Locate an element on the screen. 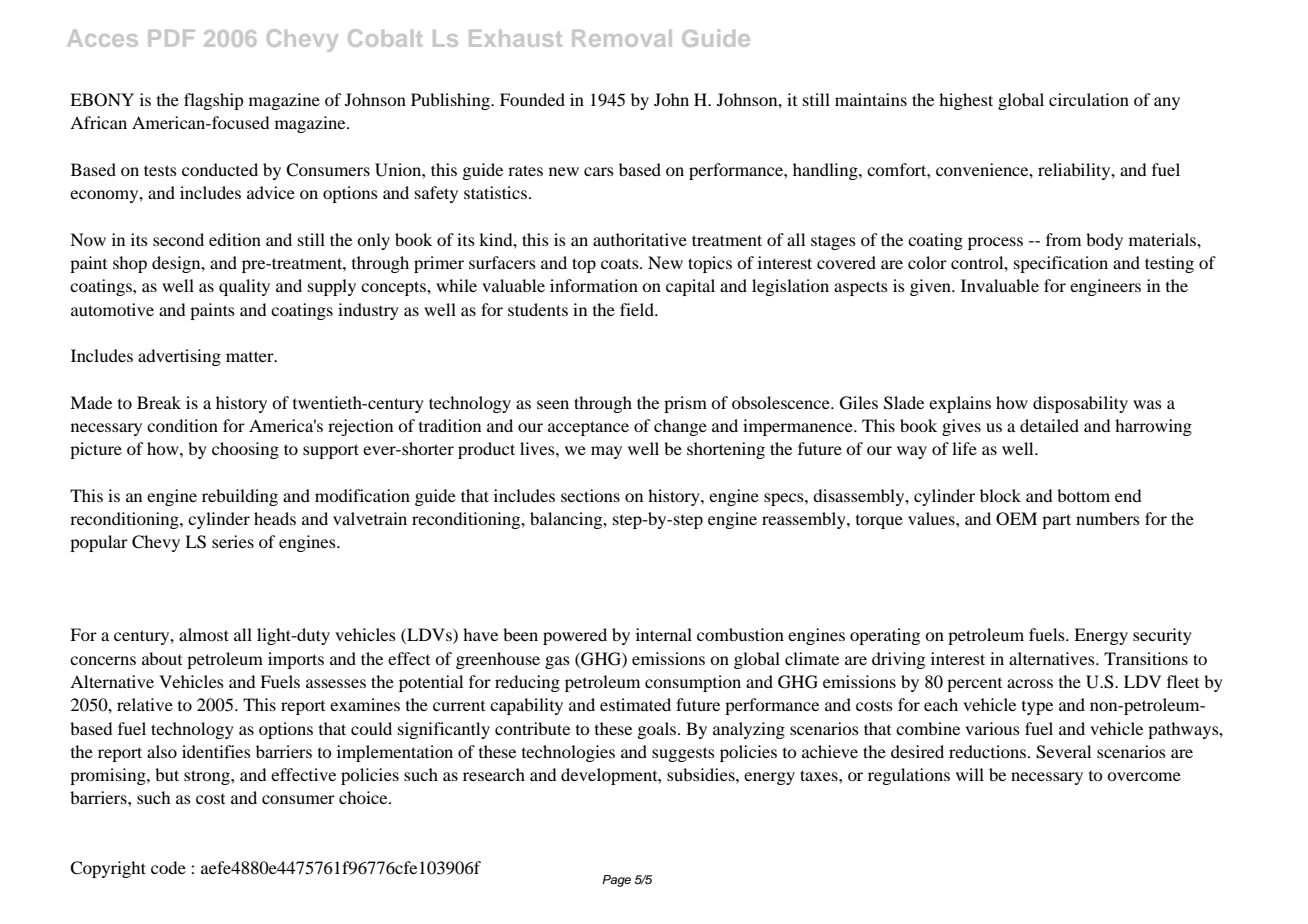 This screenshot has width=1308, height=924. may is located at coordinates (606, 452).
